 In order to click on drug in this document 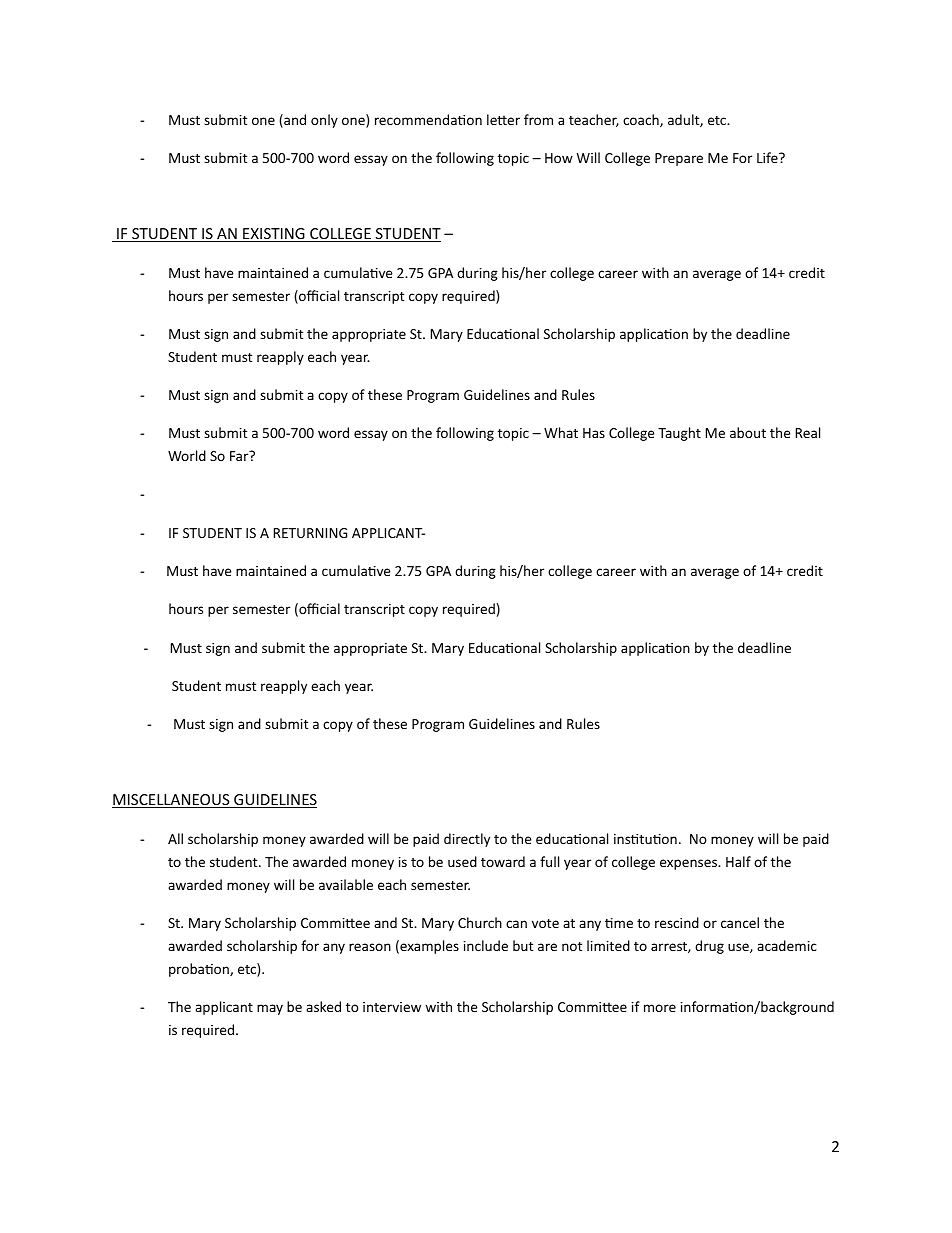, I will do `click(709, 947)`.
